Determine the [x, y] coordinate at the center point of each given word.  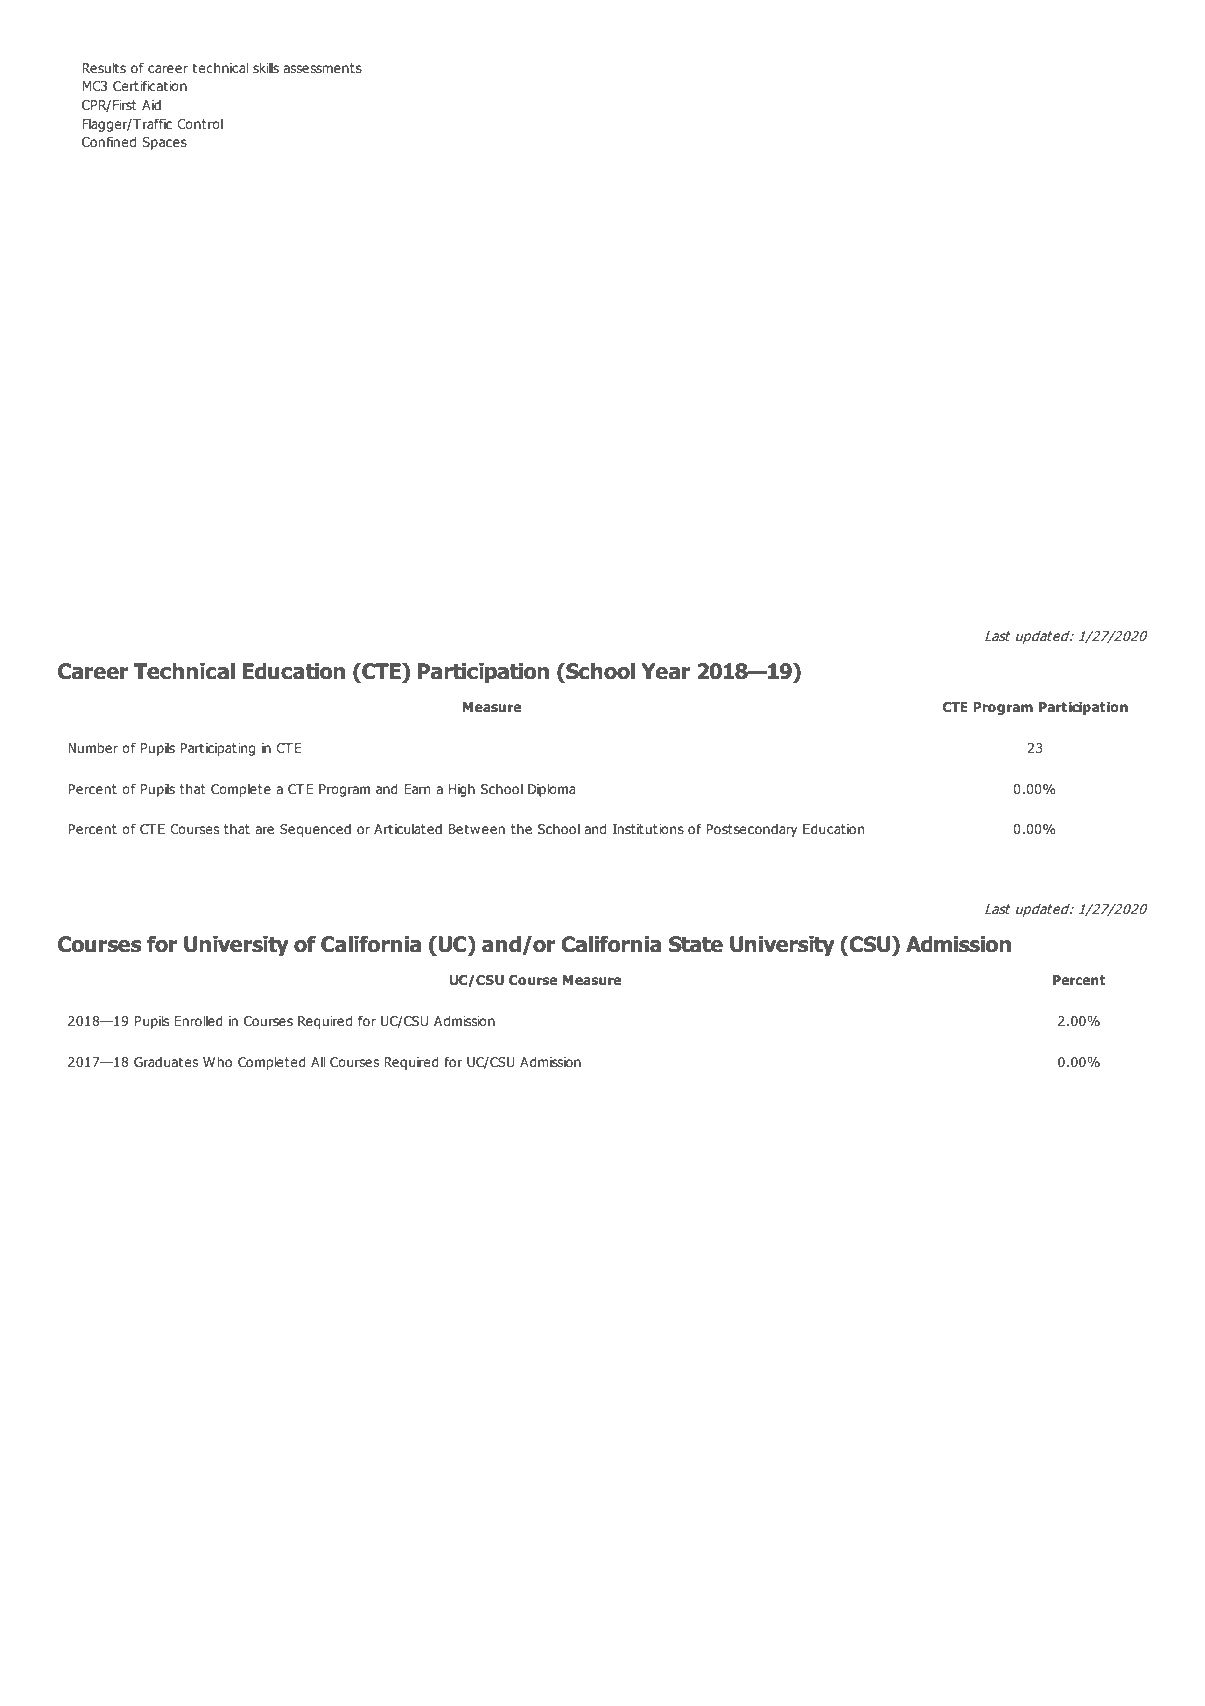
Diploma [552, 790]
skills [266, 67]
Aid [151, 105]
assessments [322, 68]
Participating [217, 749]
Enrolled [198, 1020]
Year [666, 671]
